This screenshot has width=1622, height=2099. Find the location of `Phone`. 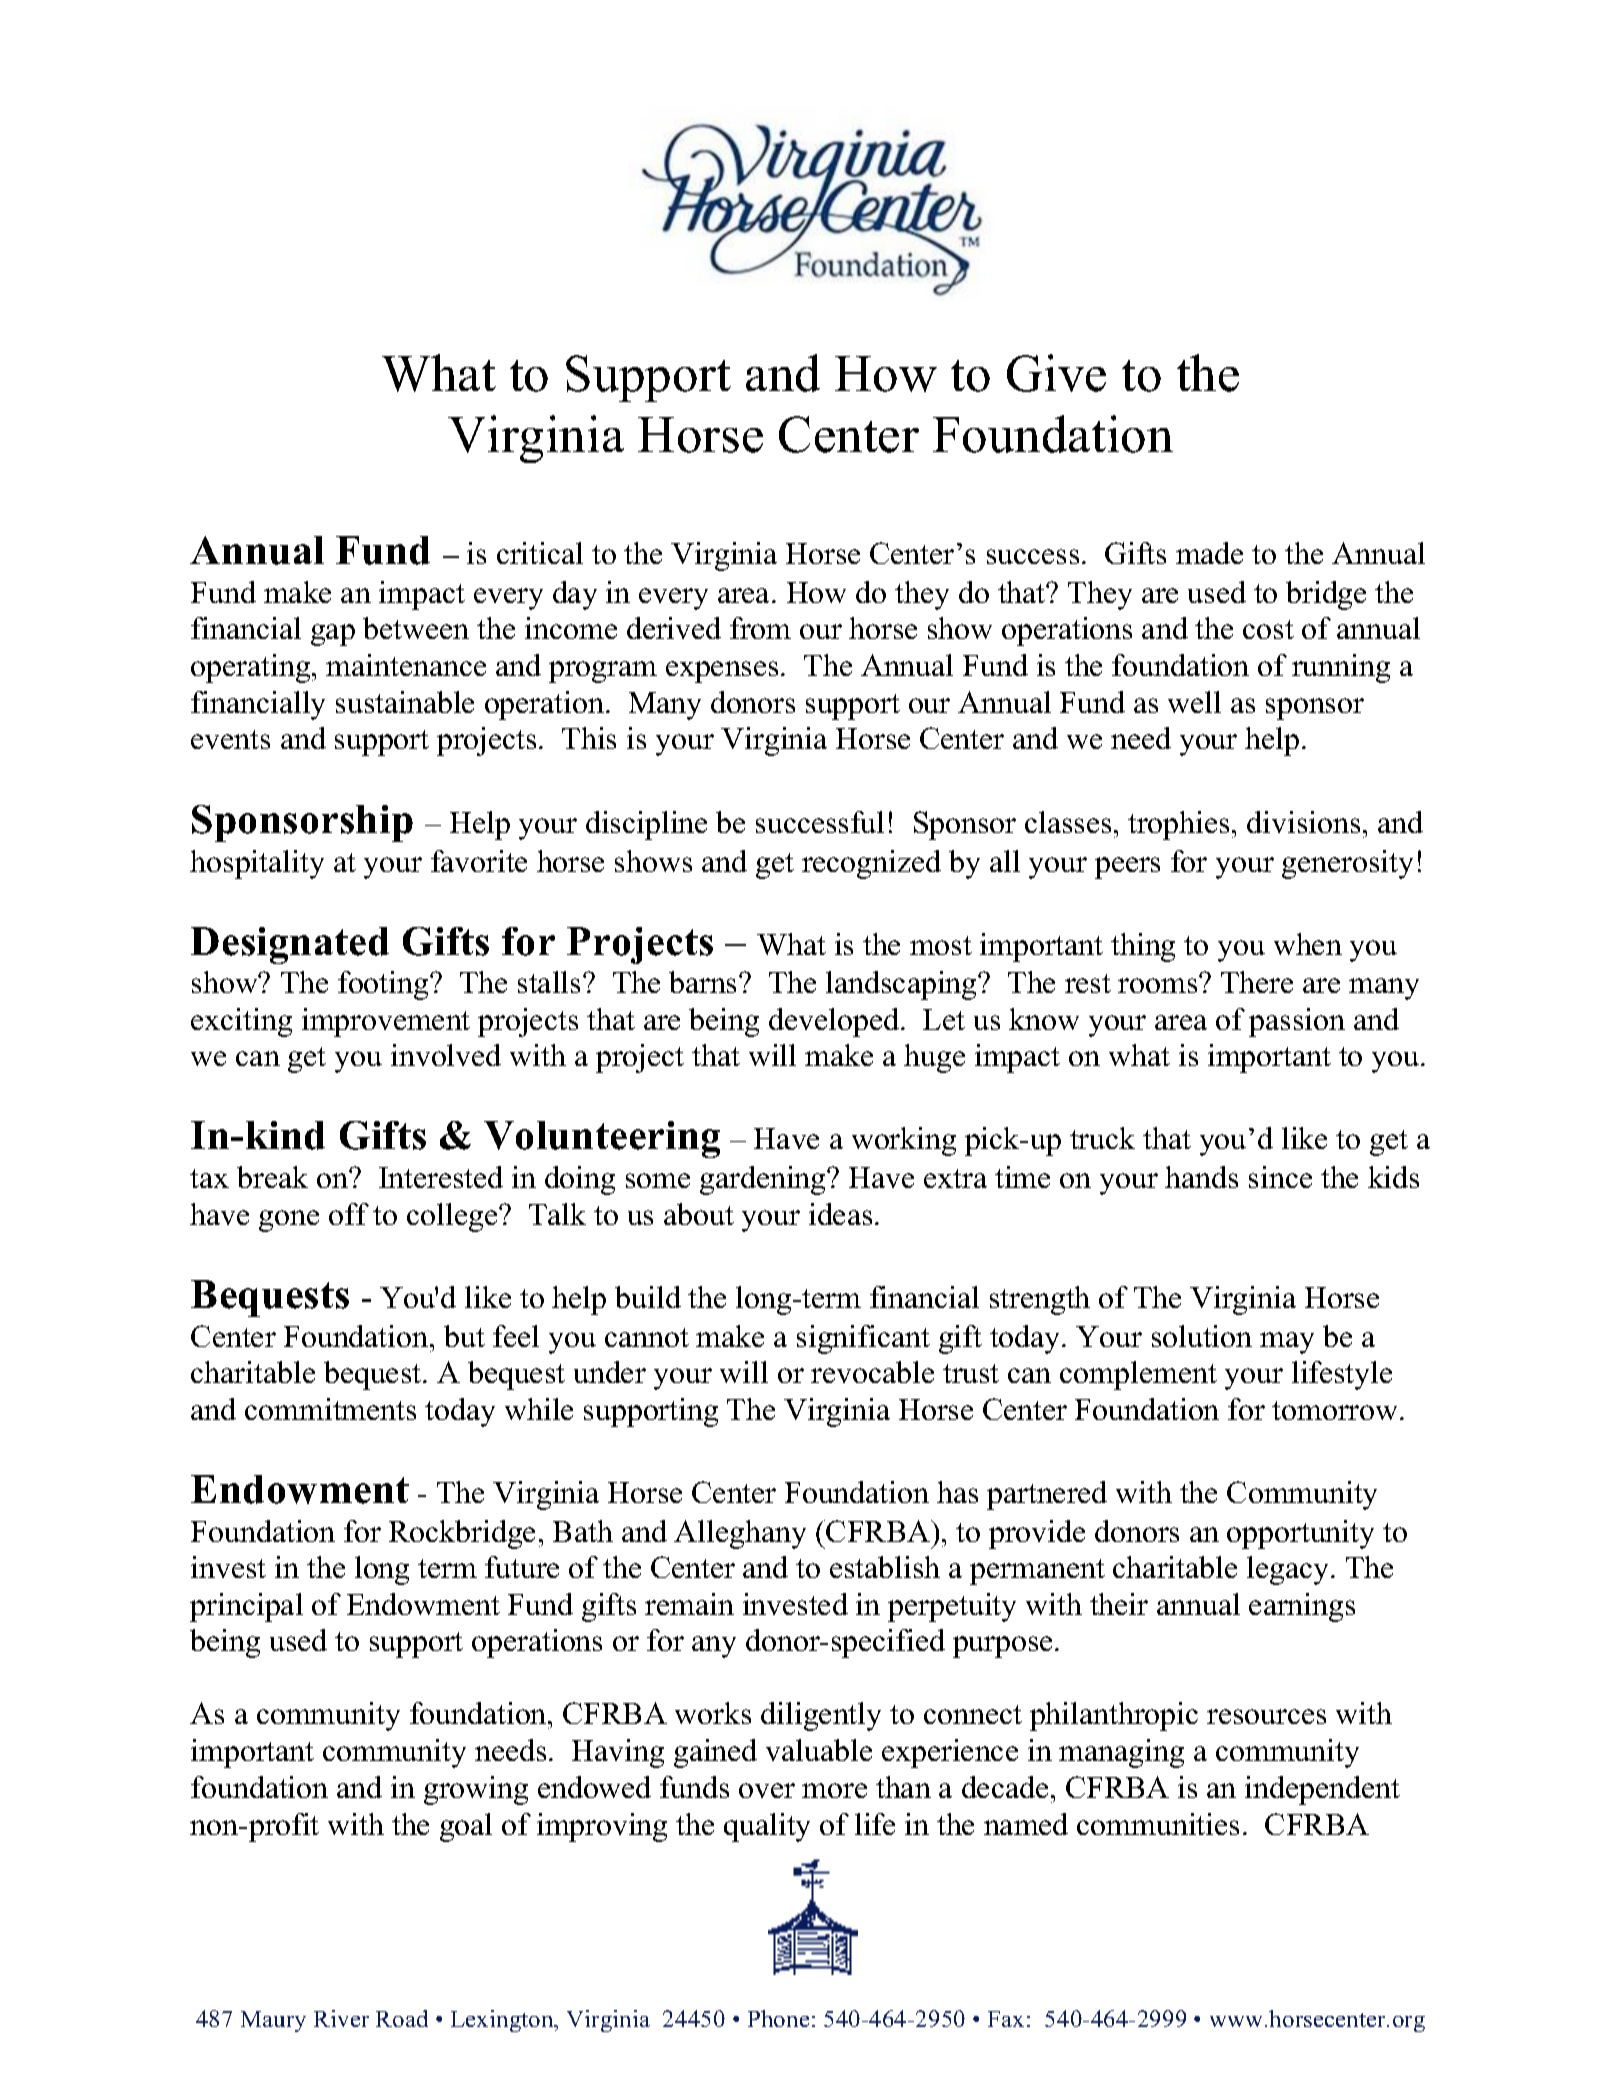

Phone is located at coordinates (778, 2018).
